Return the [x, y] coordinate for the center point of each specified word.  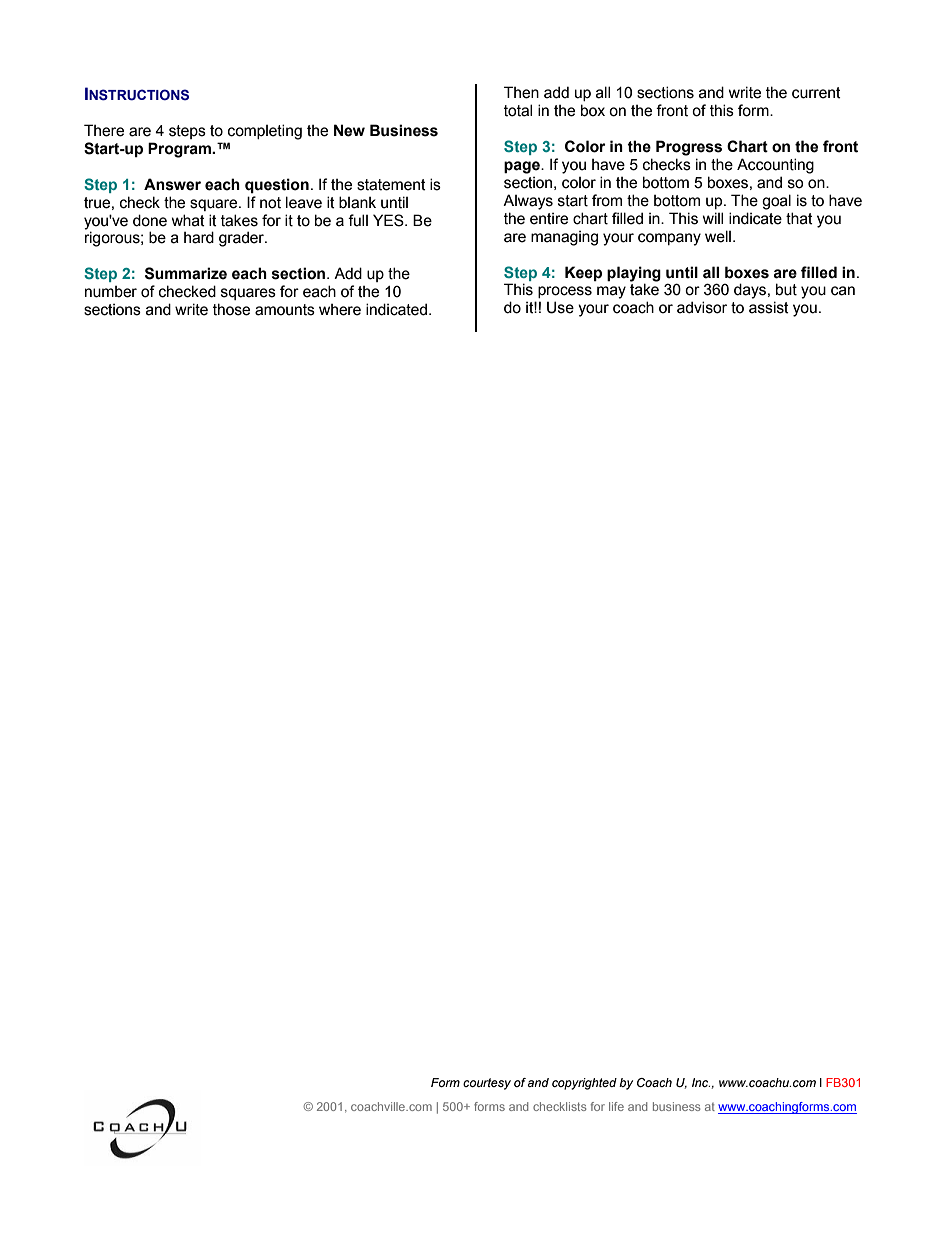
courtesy [487, 1084]
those [231, 309]
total [518, 110]
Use [560, 307]
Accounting [775, 166]
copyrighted [584, 1084]
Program [180, 150]
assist [769, 307]
